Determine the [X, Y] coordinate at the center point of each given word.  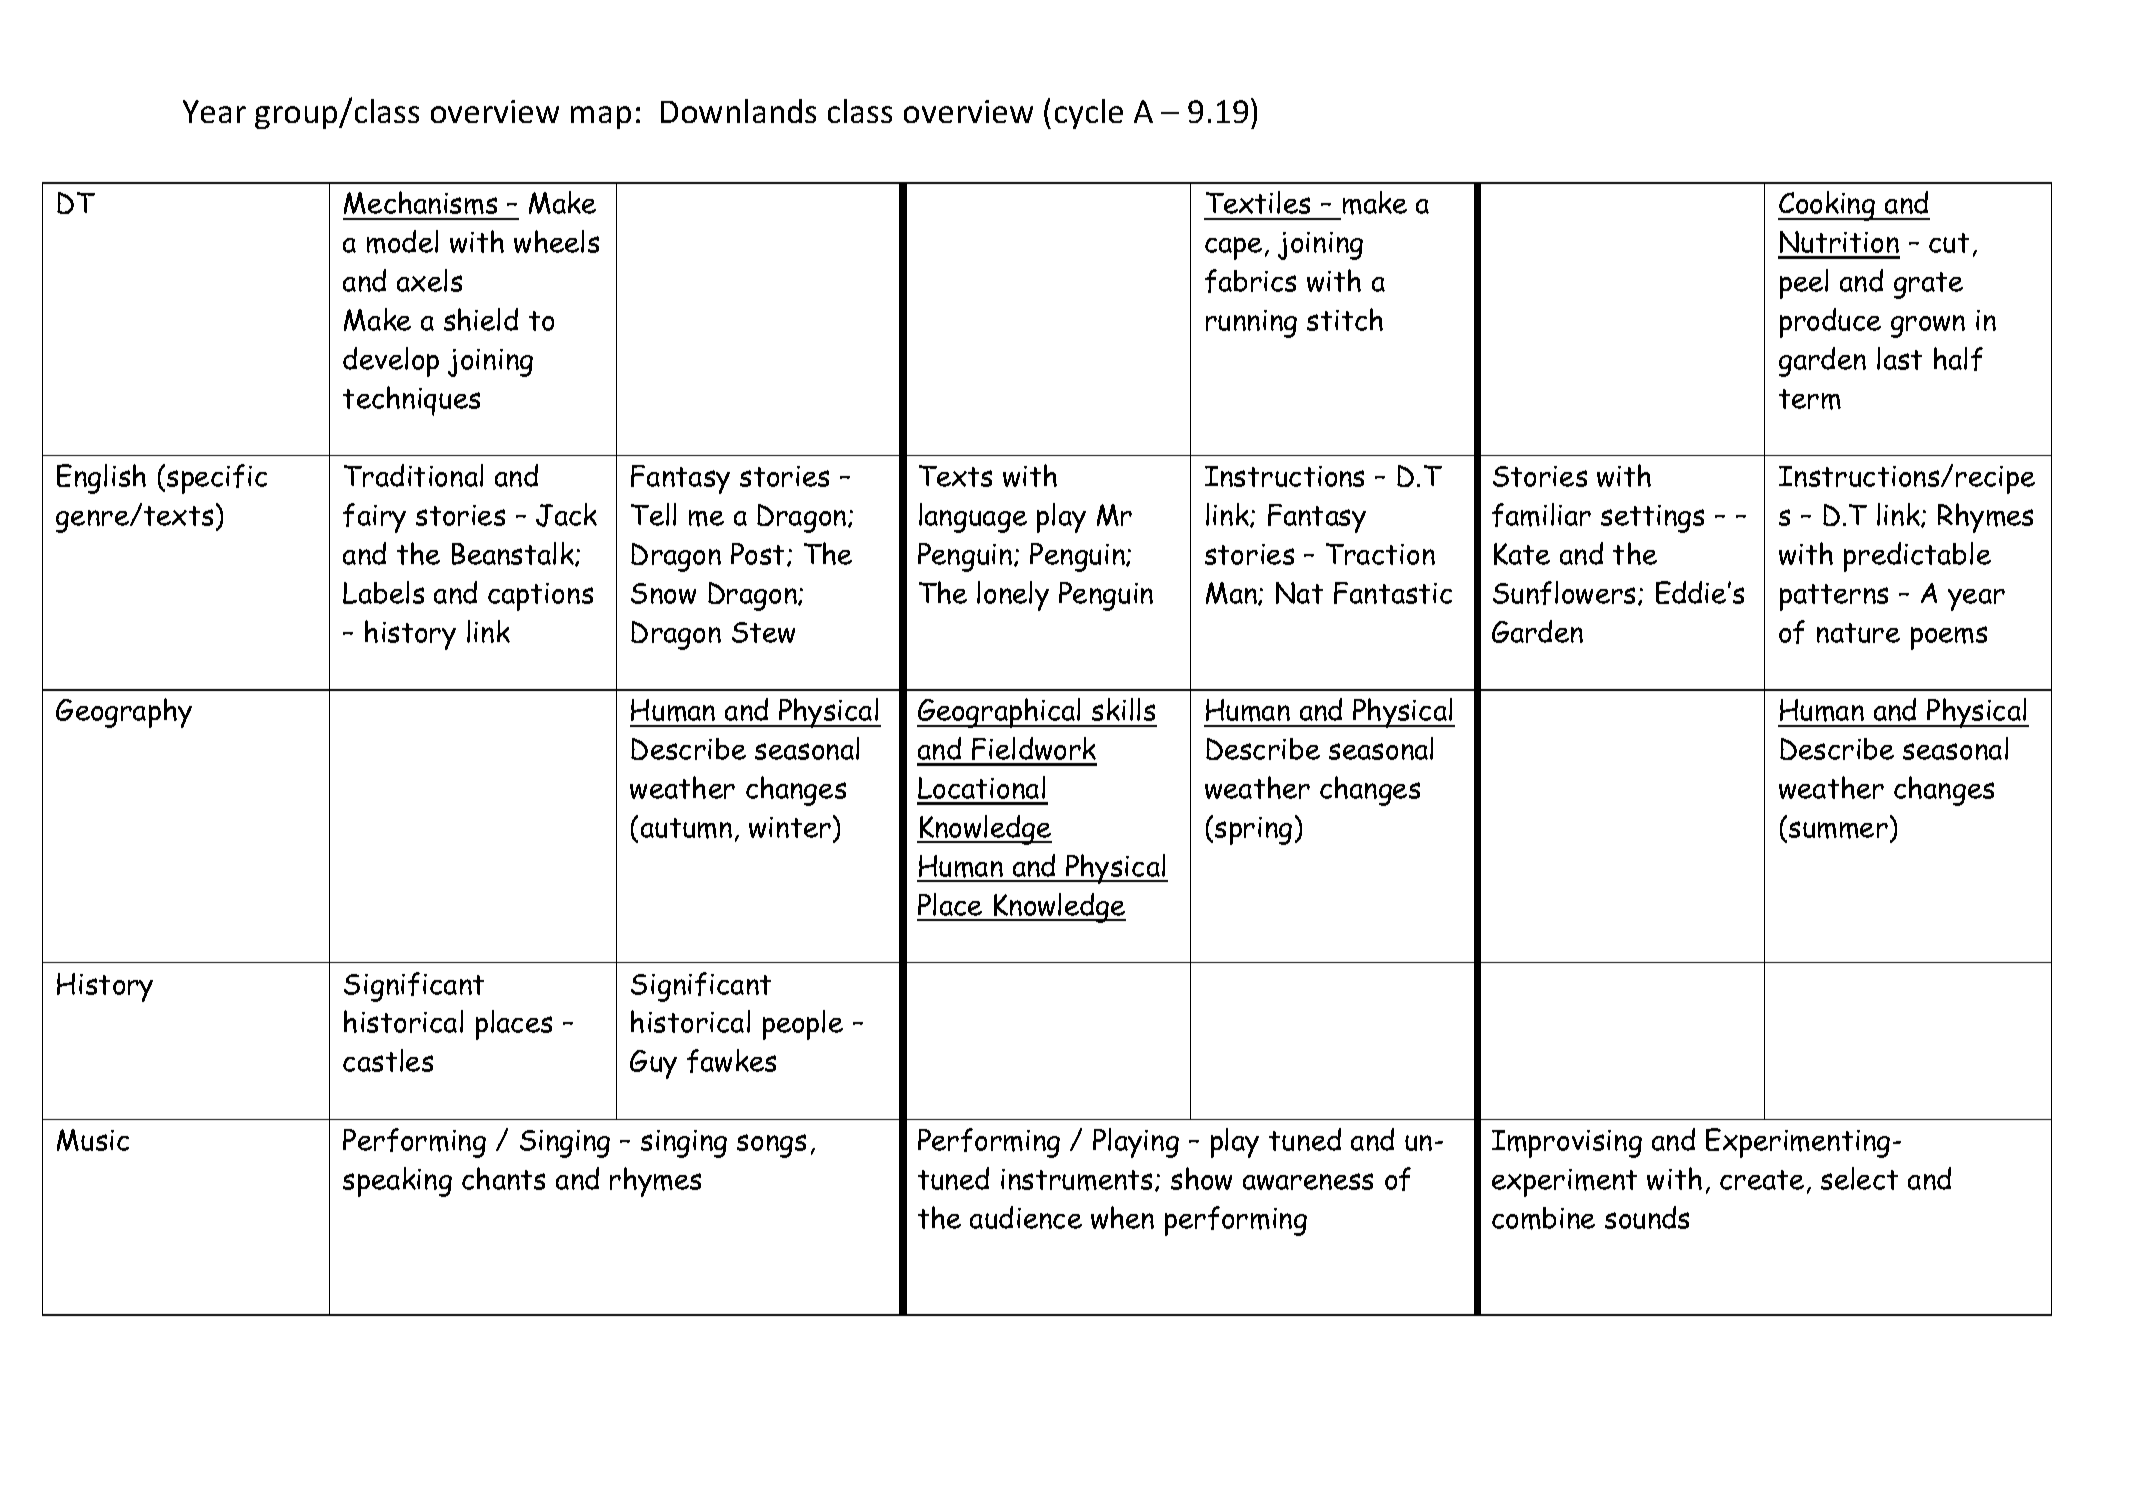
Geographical [1000, 713]
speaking [397, 1182]
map [601, 117]
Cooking [1828, 206]
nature [1858, 633]
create [1762, 1180]
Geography [124, 713]
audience [1026, 1217]
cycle [1089, 114]
